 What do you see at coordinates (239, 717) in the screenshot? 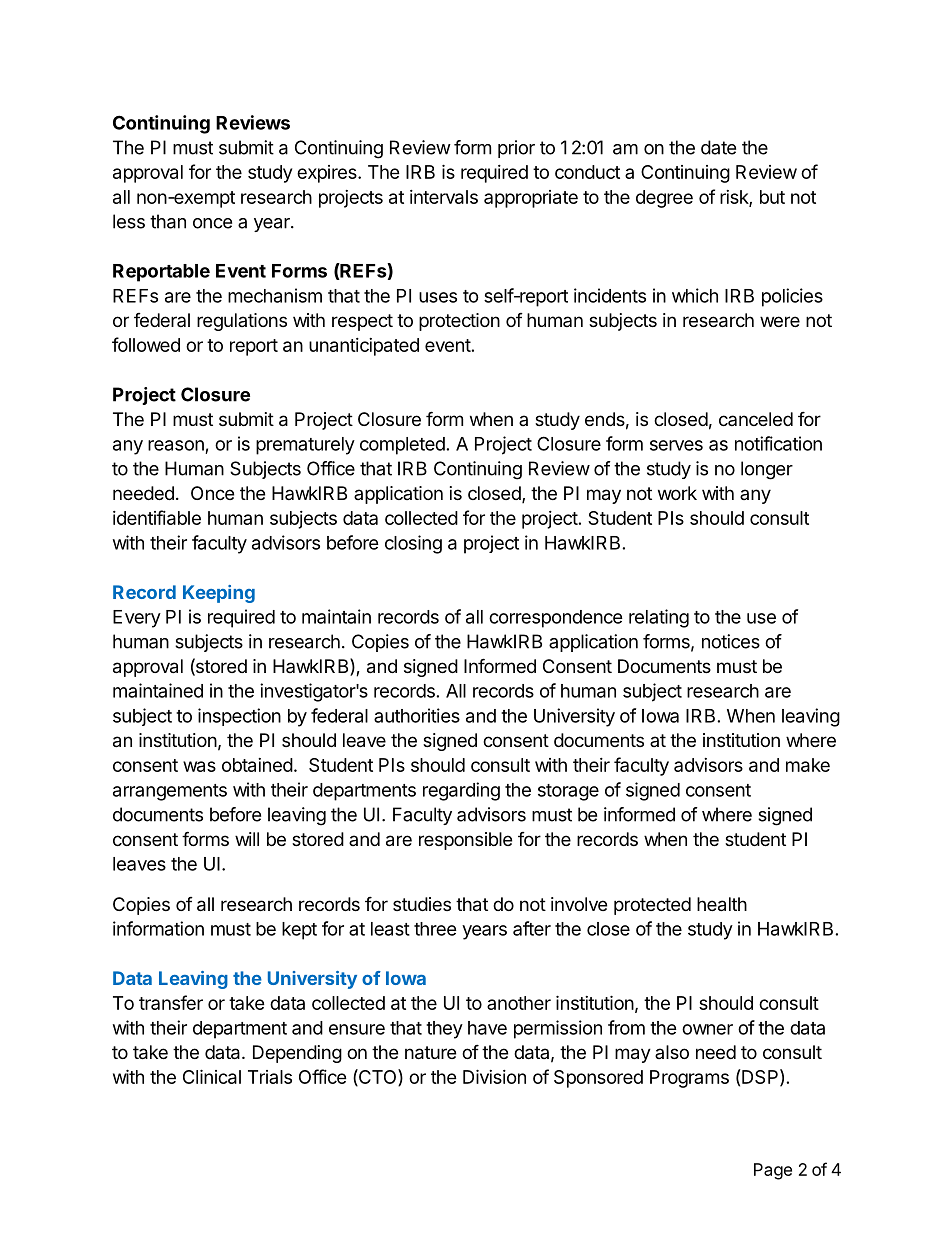
I see `inspection` at bounding box center [239, 717].
